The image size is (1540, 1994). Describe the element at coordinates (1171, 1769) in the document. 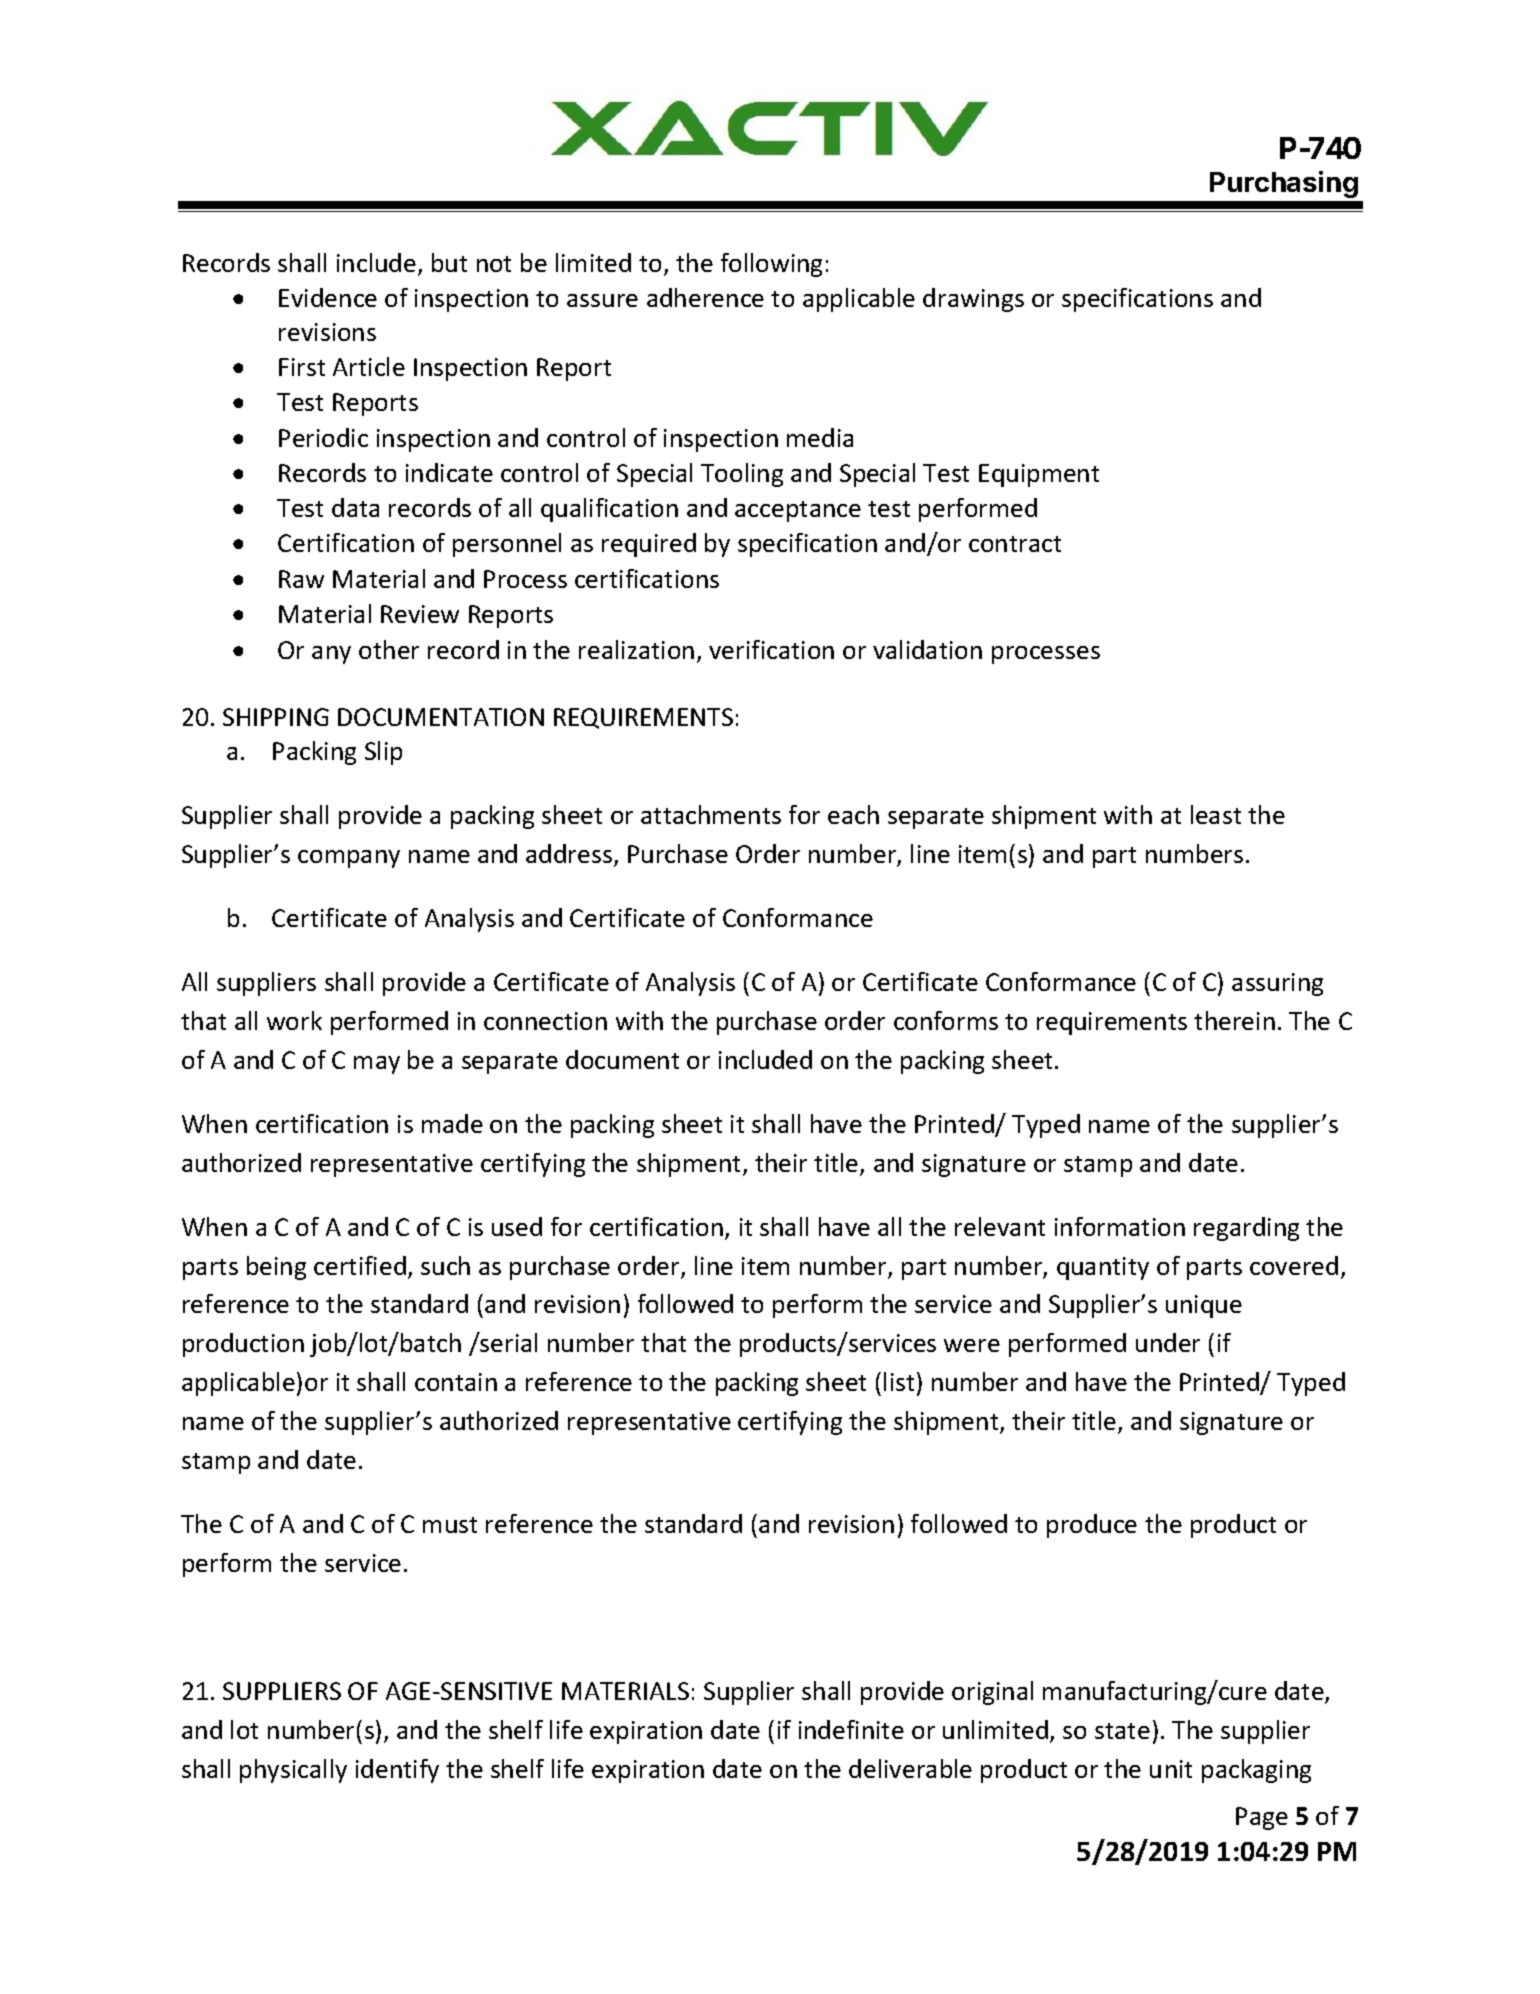

I see `unit` at that location.
